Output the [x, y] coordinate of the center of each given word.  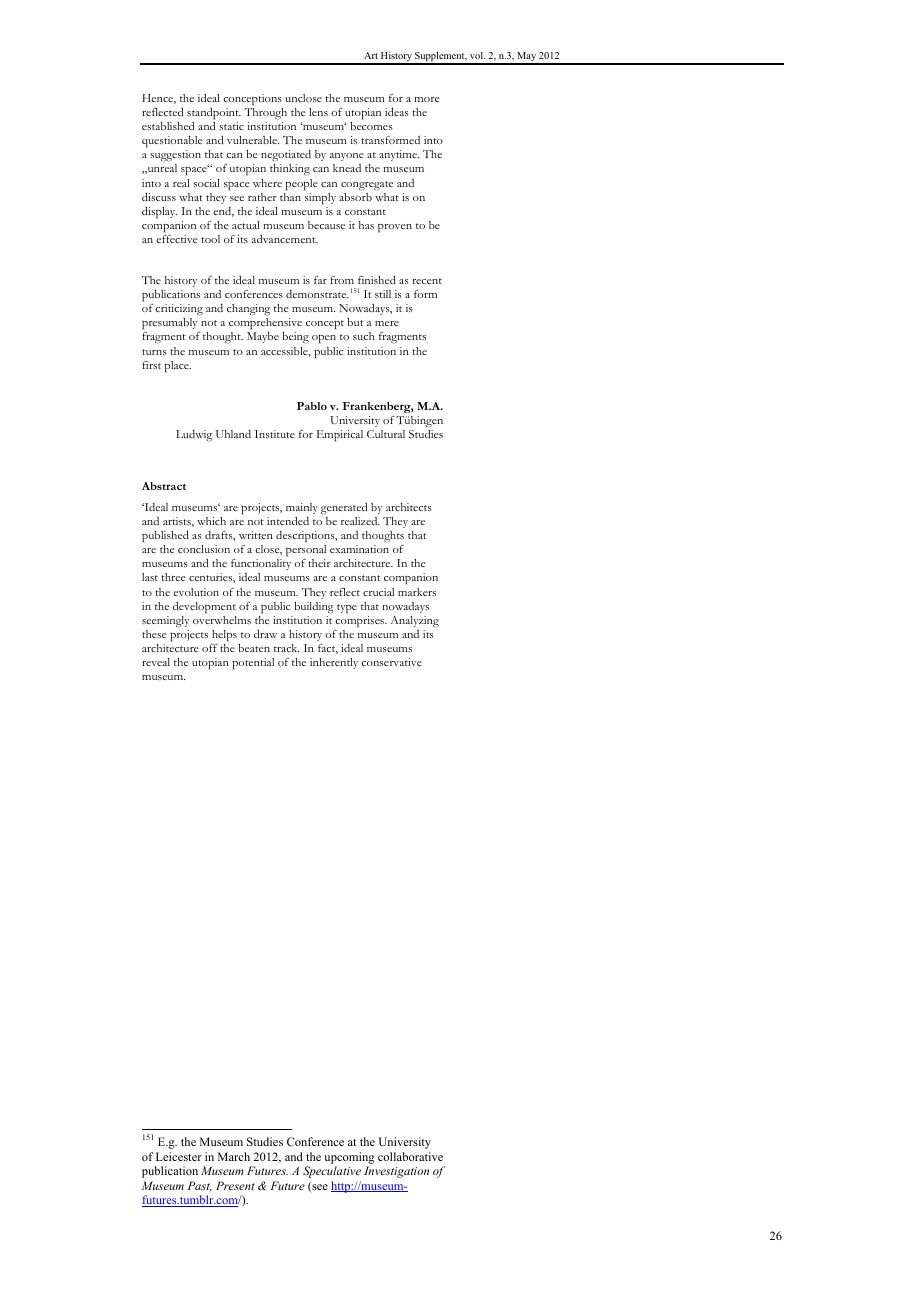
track [286, 648]
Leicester [179, 1156]
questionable [172, 142]
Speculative [332, 1172]
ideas [397, 111]
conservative [391, 662]
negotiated [286, 156]
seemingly [165, 622]
